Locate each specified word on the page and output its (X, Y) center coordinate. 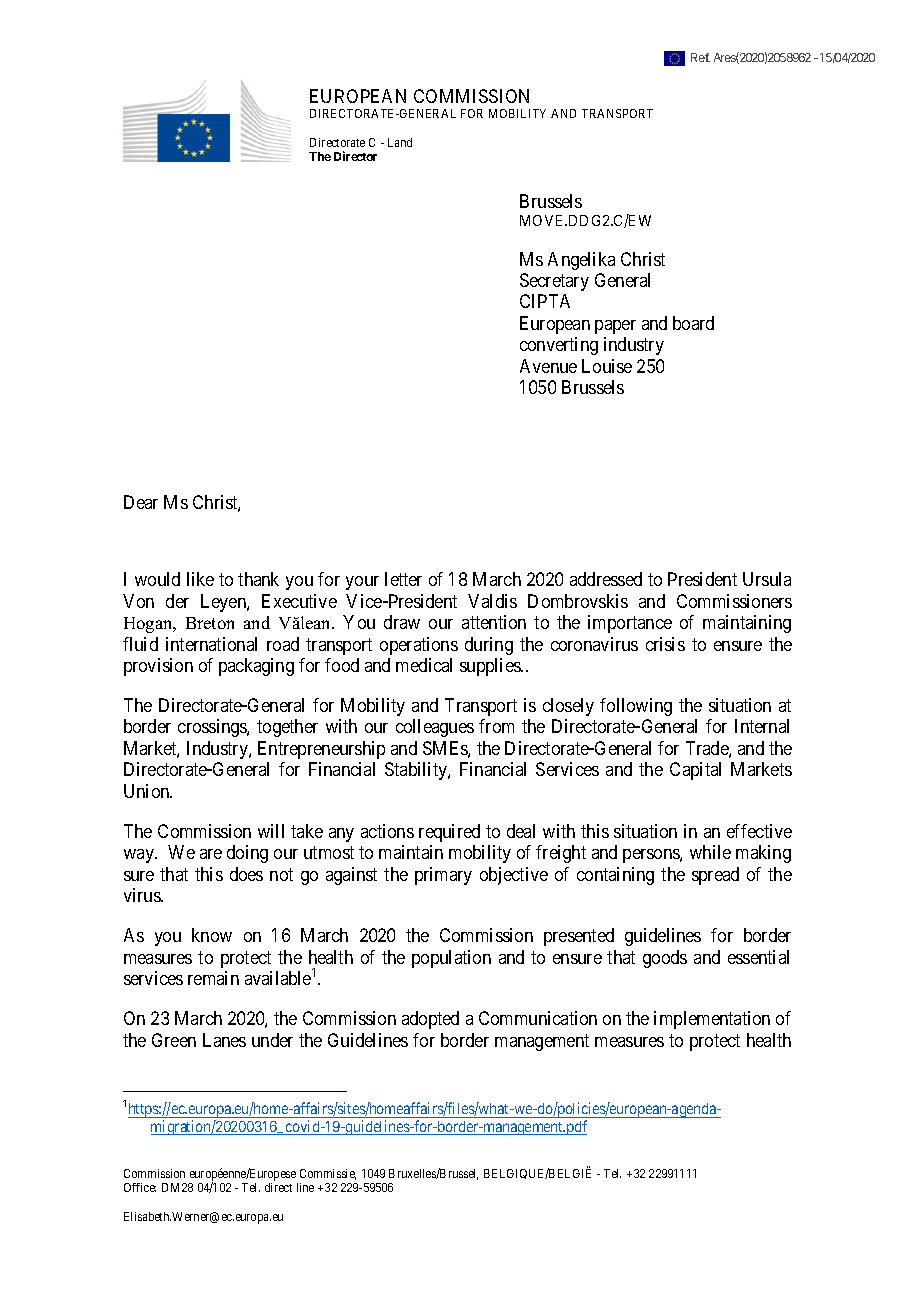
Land (400, 142)
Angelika (581, 261)
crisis (665, 644)
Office (140, 1187)
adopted (430, 1020)
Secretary (554, 282)
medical (424, 665)
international (211, 644)
